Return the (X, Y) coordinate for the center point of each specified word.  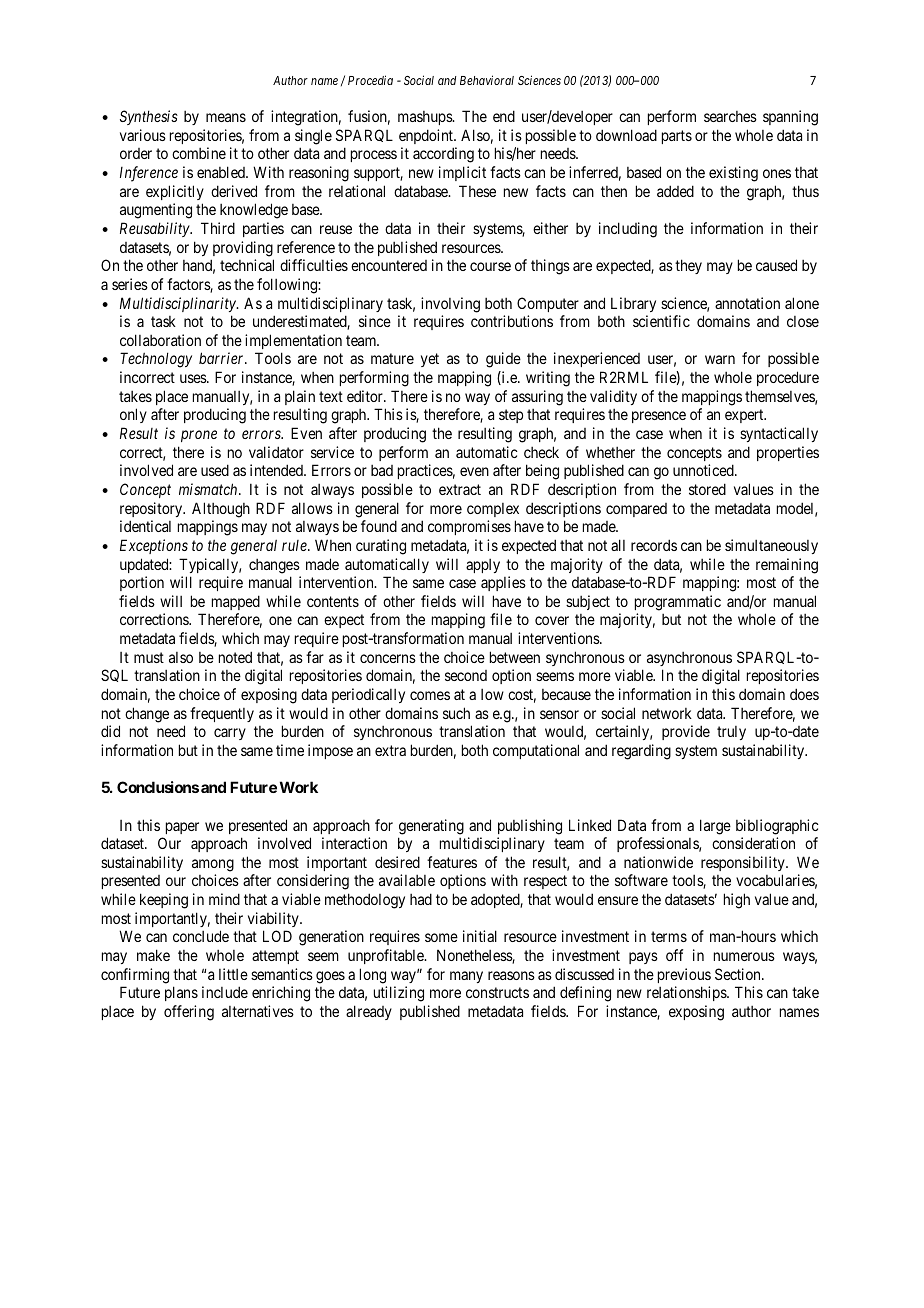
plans (181, 993)
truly (731, 733)
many (466, 977)
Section (739, 974)
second (466, 675)
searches (730, 116)
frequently (222, 714)
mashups (426, 118)
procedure (788, 378)
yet (430, 360)
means (226, 117)
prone (199, 436)
